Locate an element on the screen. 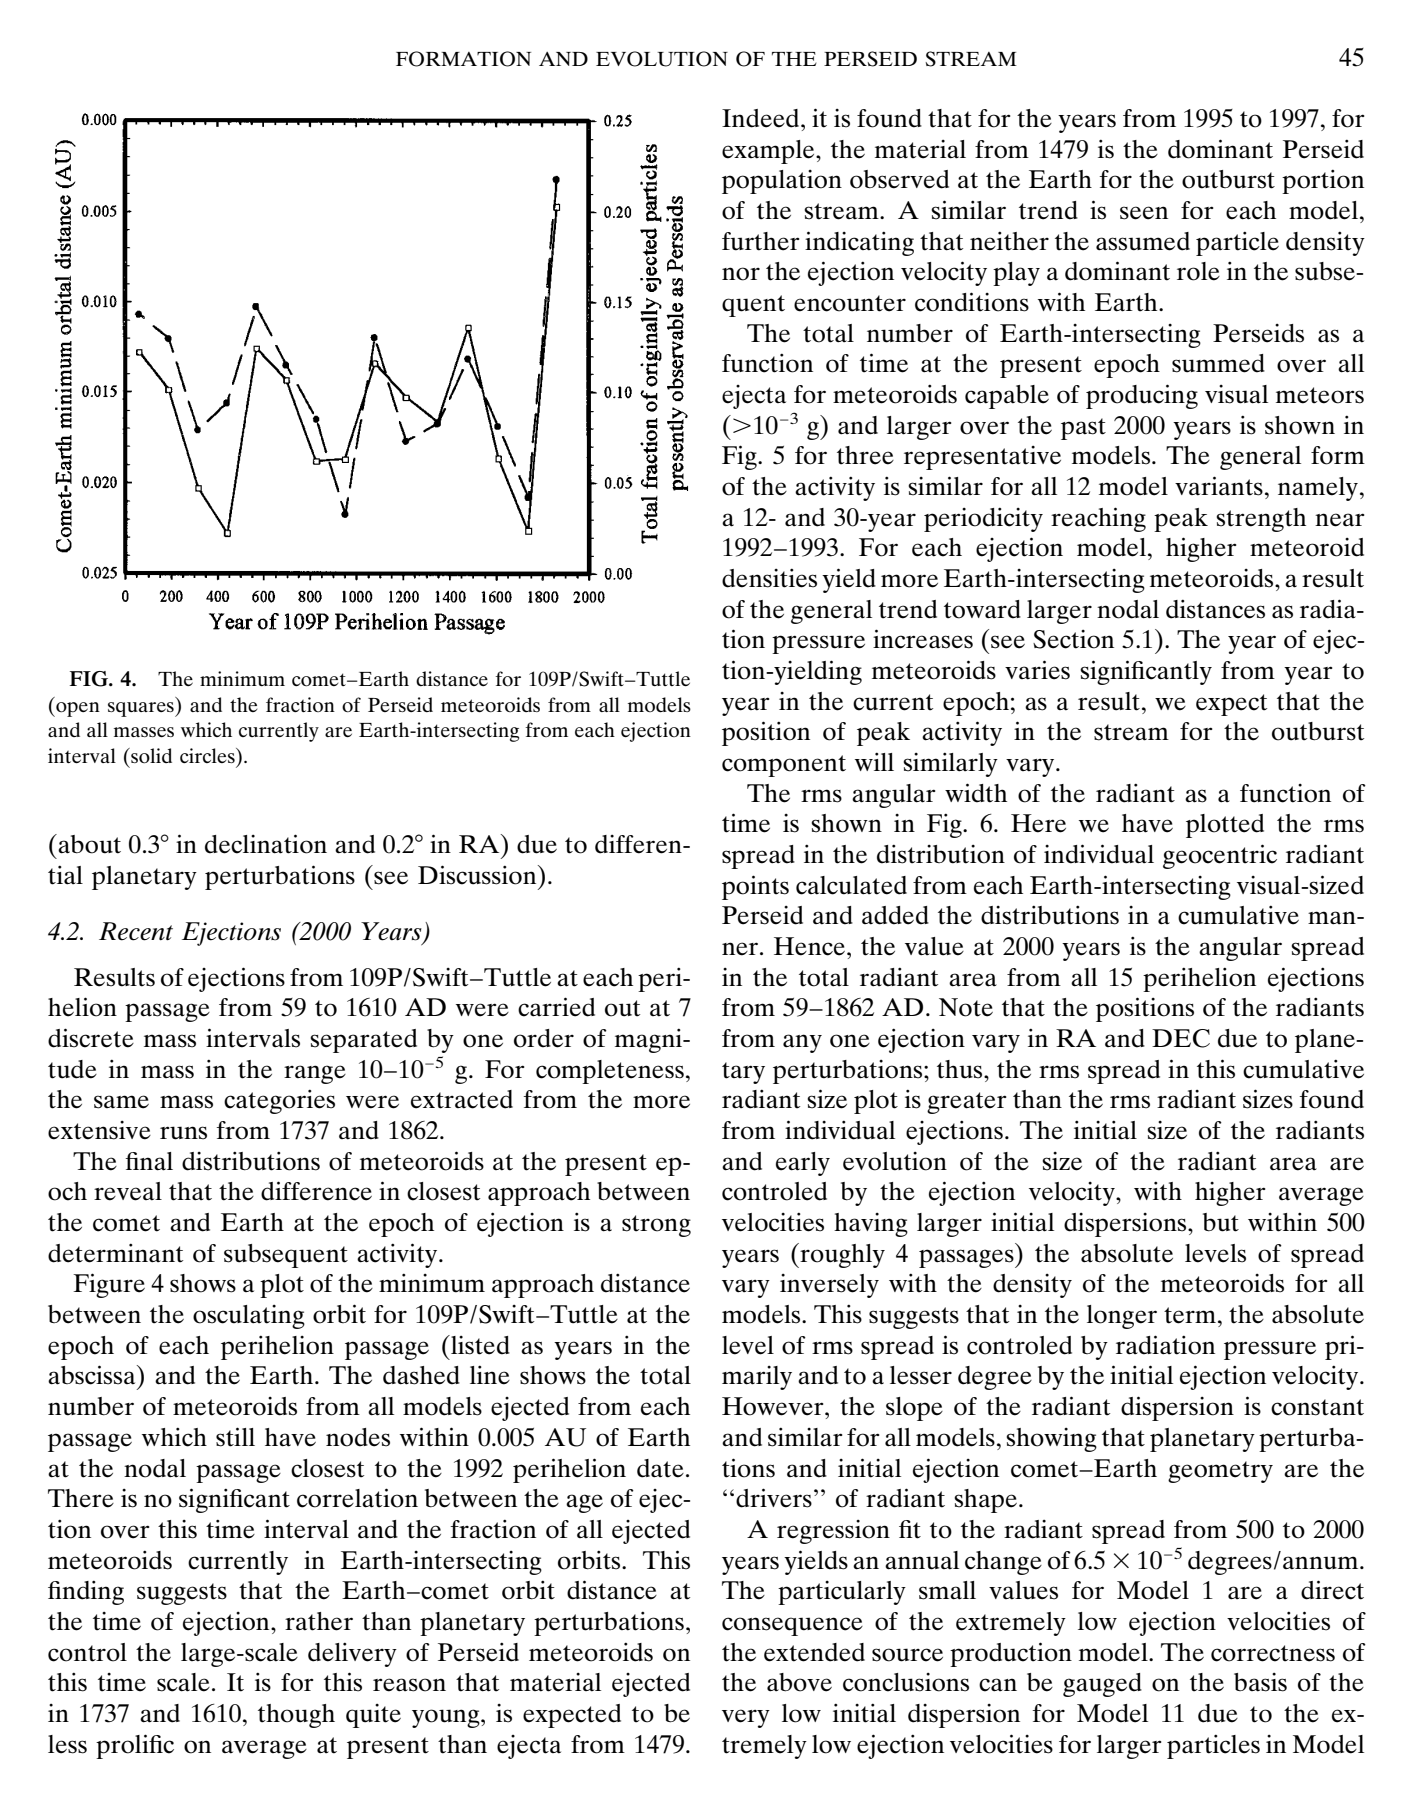 This screenshot has width=1411, height=1798. strong is located at coordinates (656, 1226).
